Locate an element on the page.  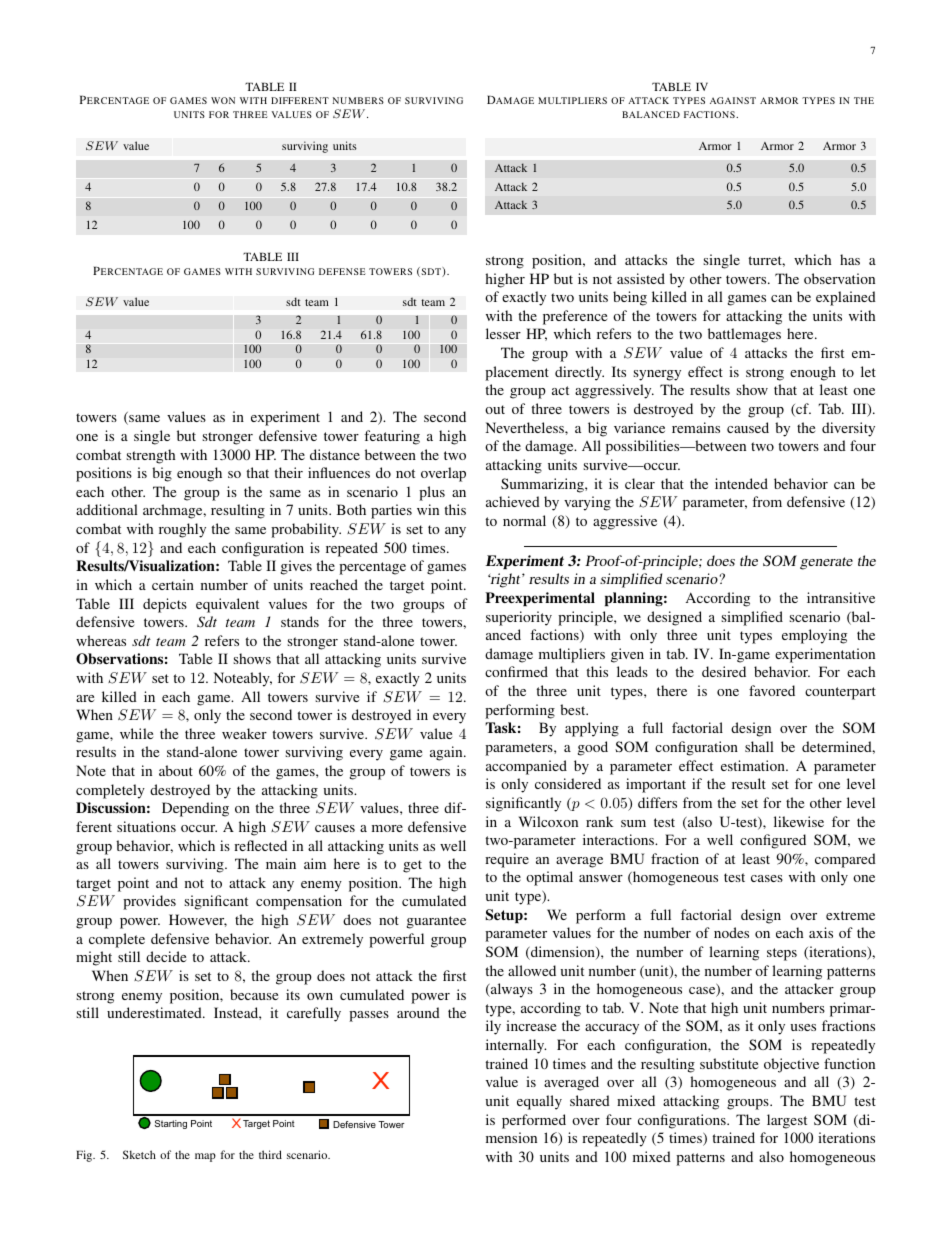
employing is located at coordinates (814, 636).
